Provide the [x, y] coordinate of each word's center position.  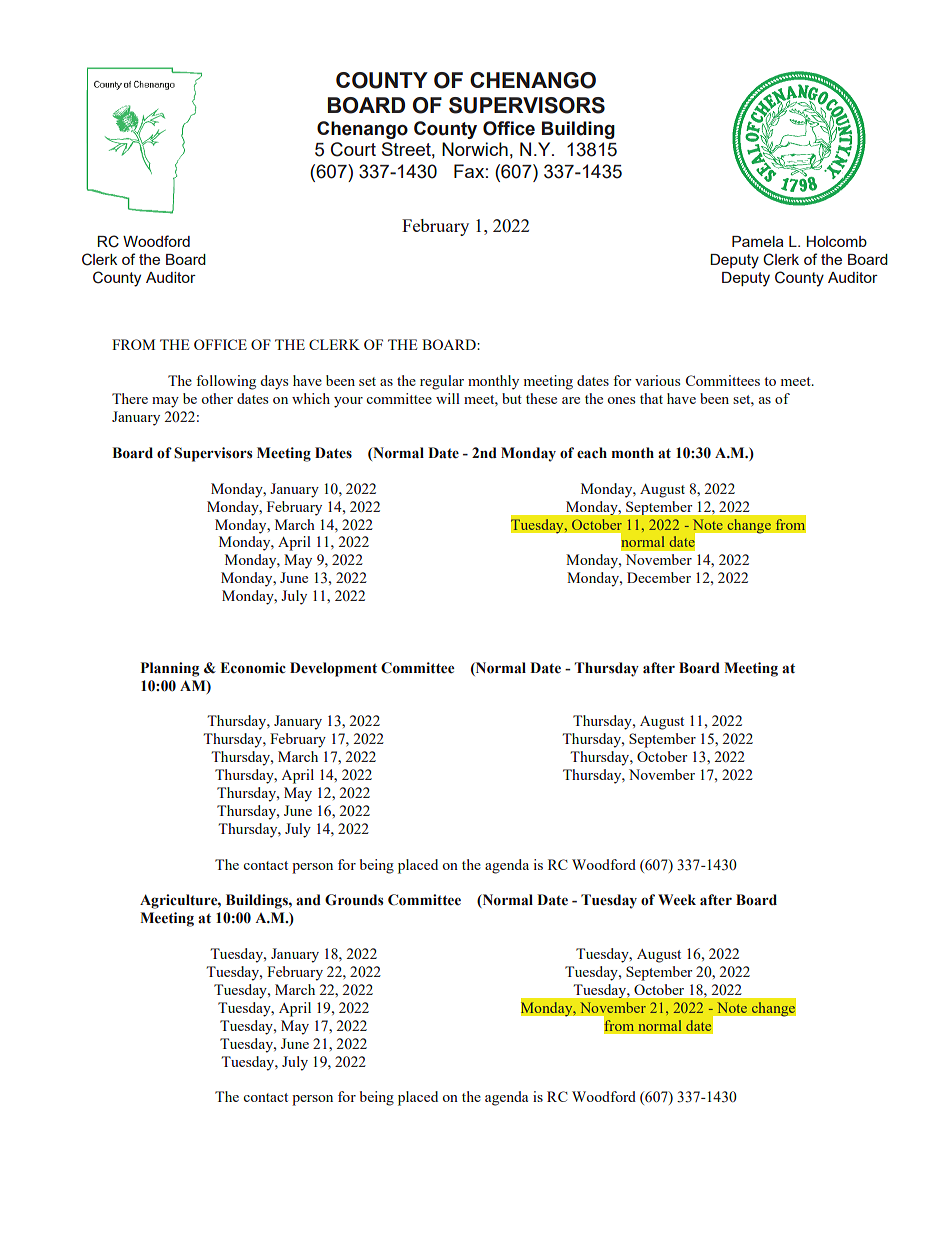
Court [353, 149]
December [659, 577]
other [217, 398]
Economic [253, 668]
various [657, 380]
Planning [170, 669]
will [448, 398]
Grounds [354, 900]
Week [677, 899]
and [308, 900]
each [592, 453]
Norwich [475, 149]
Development [333, 669]
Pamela [757, 241]
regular [442, 382]
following [226, 382]
